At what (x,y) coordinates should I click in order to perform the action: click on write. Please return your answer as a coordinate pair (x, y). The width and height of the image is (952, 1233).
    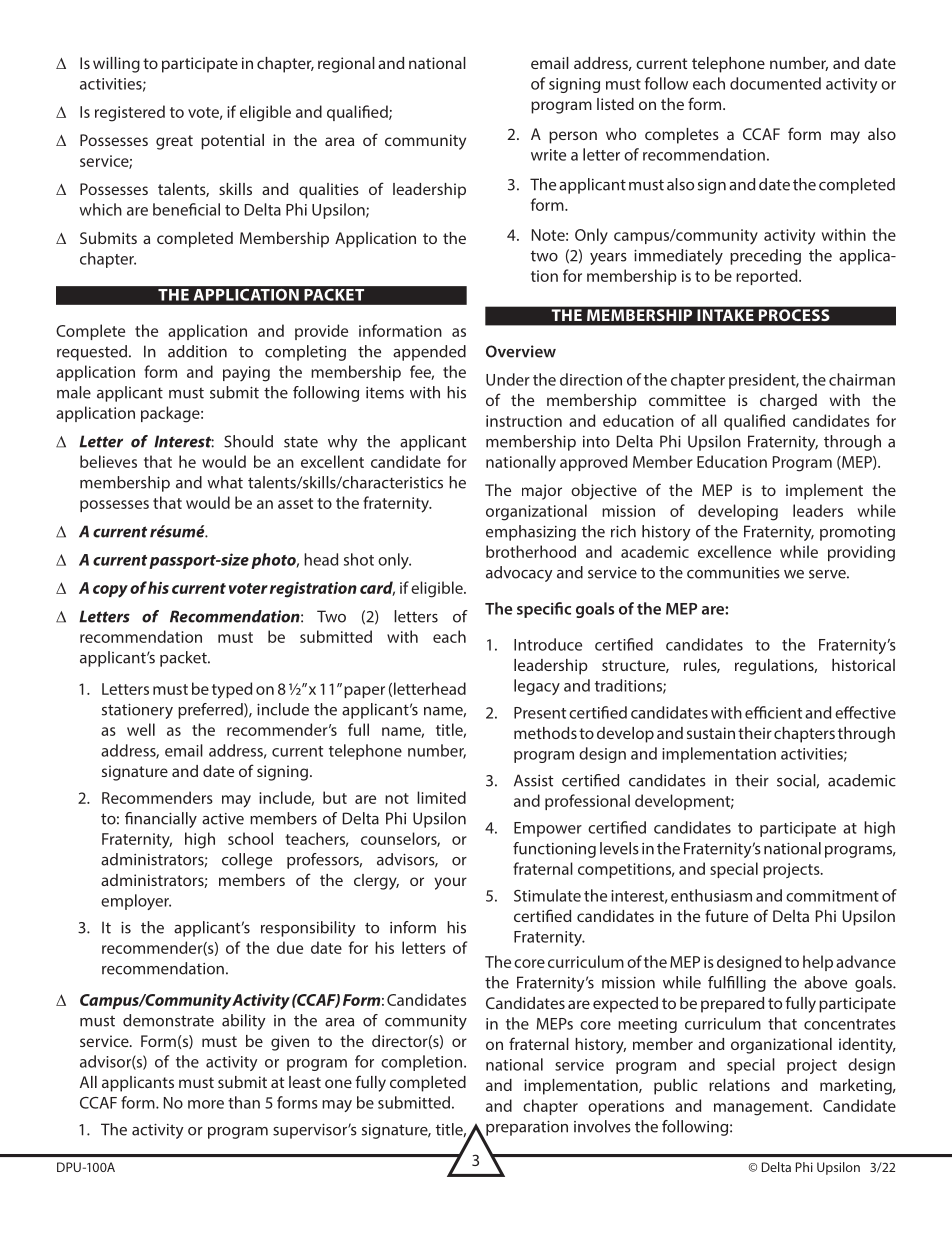
    Looking at the image, I should click on (548, 155).
